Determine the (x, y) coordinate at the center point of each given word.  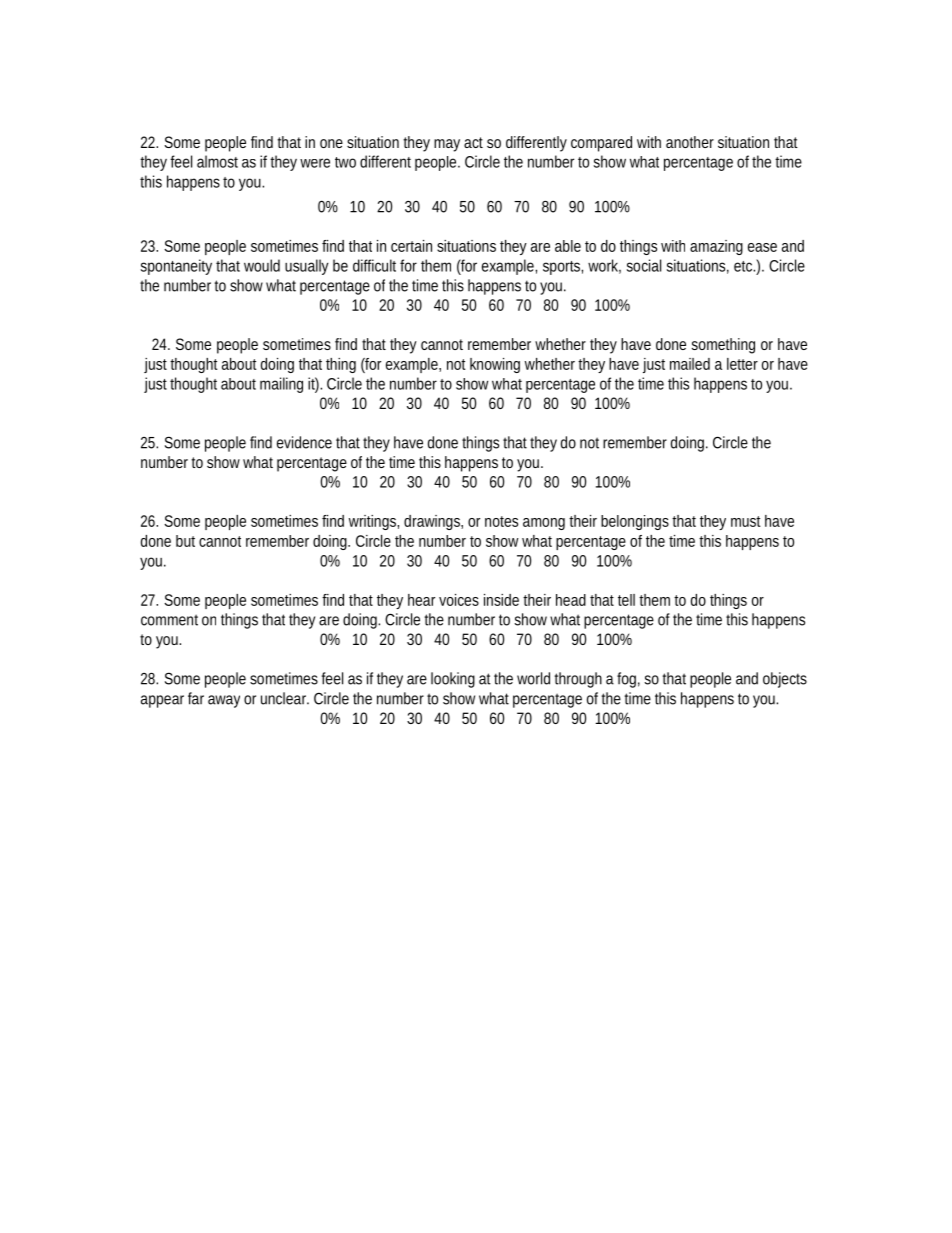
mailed (690, 364)
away (224, 701)
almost (217, 161)
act (473, 142)
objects (785, 680)
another (690, 142)
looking (453, 680)
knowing (495, 365)
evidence (304, 442)
